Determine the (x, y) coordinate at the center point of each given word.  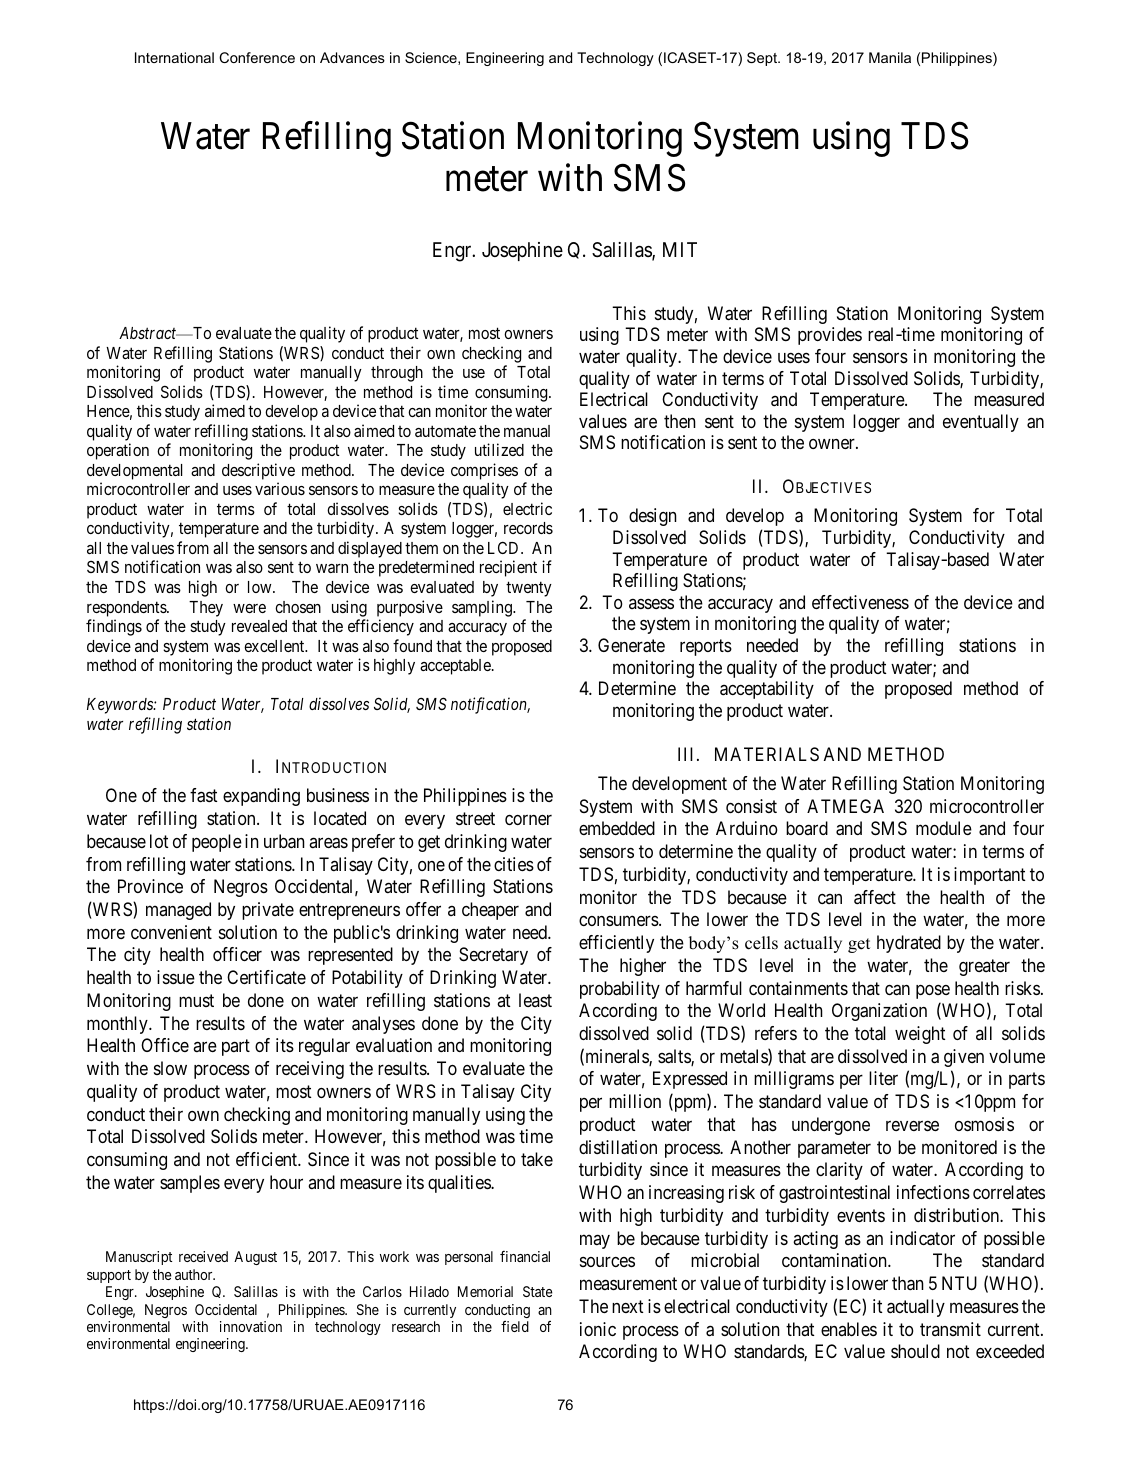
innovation (251, 1326)
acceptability (767, 690)
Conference (257, 57)
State (538, 1291)
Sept (763, 59)
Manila (890, 57)
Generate (631, 645)
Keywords (121, 706)
